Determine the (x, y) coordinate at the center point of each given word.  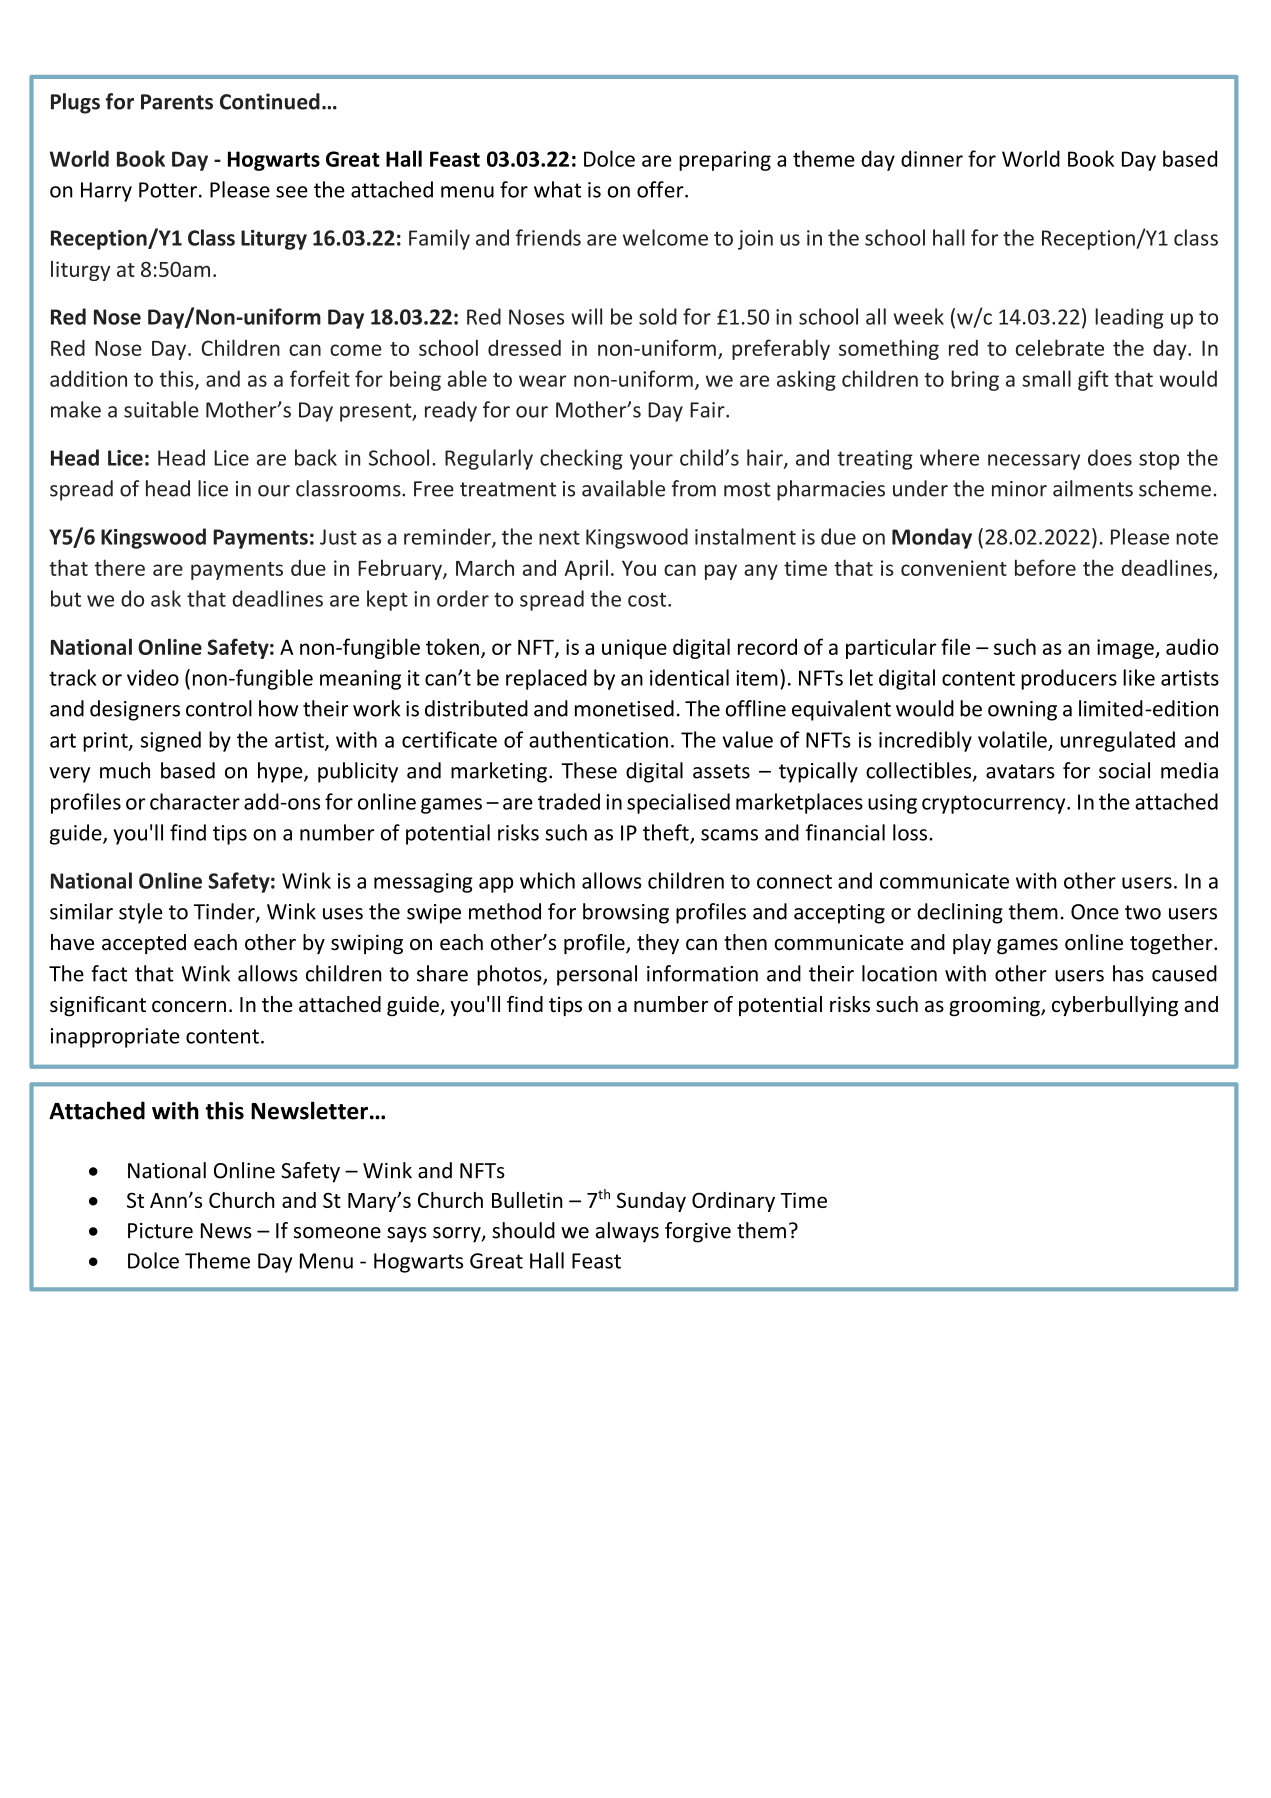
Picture (160, 1231)
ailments (1093, 488)
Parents (177, 102)
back (316, 457)
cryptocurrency (995, 804)
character (195, 801)
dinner (932, 158)
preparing (725, 161)
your (651, 462)
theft (667, 833)
